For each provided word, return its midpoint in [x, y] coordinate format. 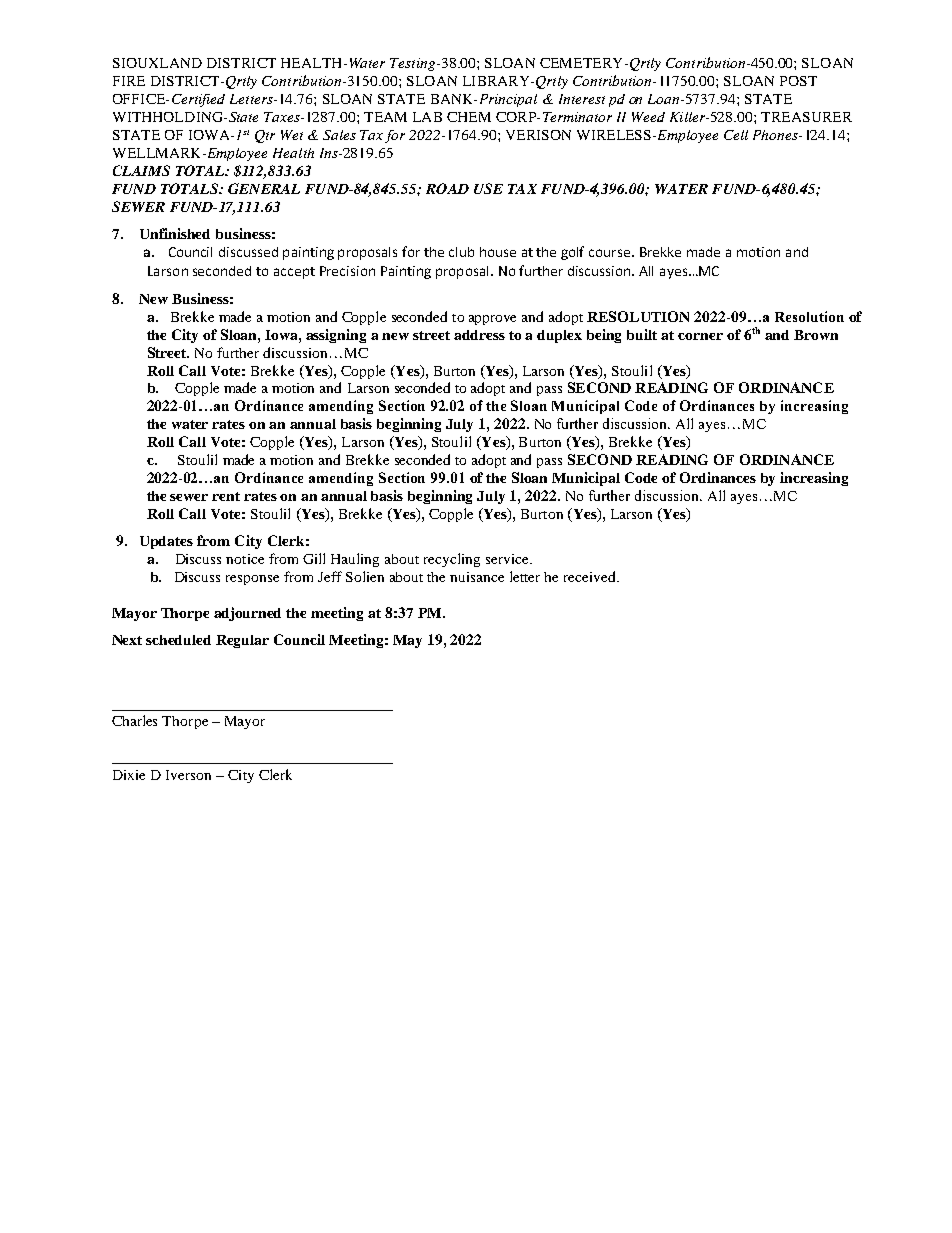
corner [700, 336]
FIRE [129, 81]
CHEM [469, 117]
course [609, 253]
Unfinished [175, 233]
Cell [736, 135]
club [461, 252]
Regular [242, 641]
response [252, 580]
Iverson [188, 775]
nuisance [477, 577]
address [479, 335]
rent [226, 496]
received [591, 576]
